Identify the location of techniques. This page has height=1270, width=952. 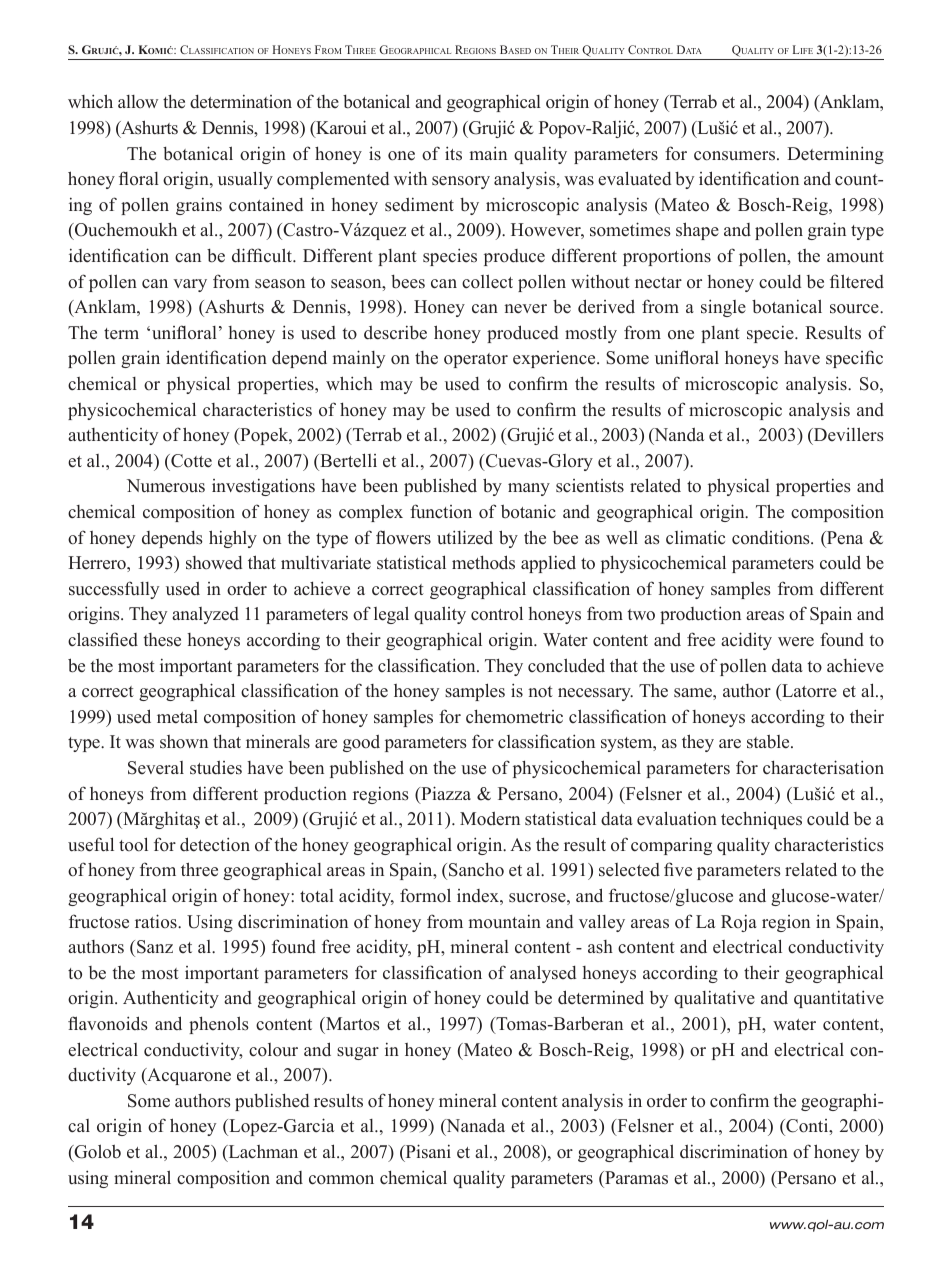
(761, 820).
